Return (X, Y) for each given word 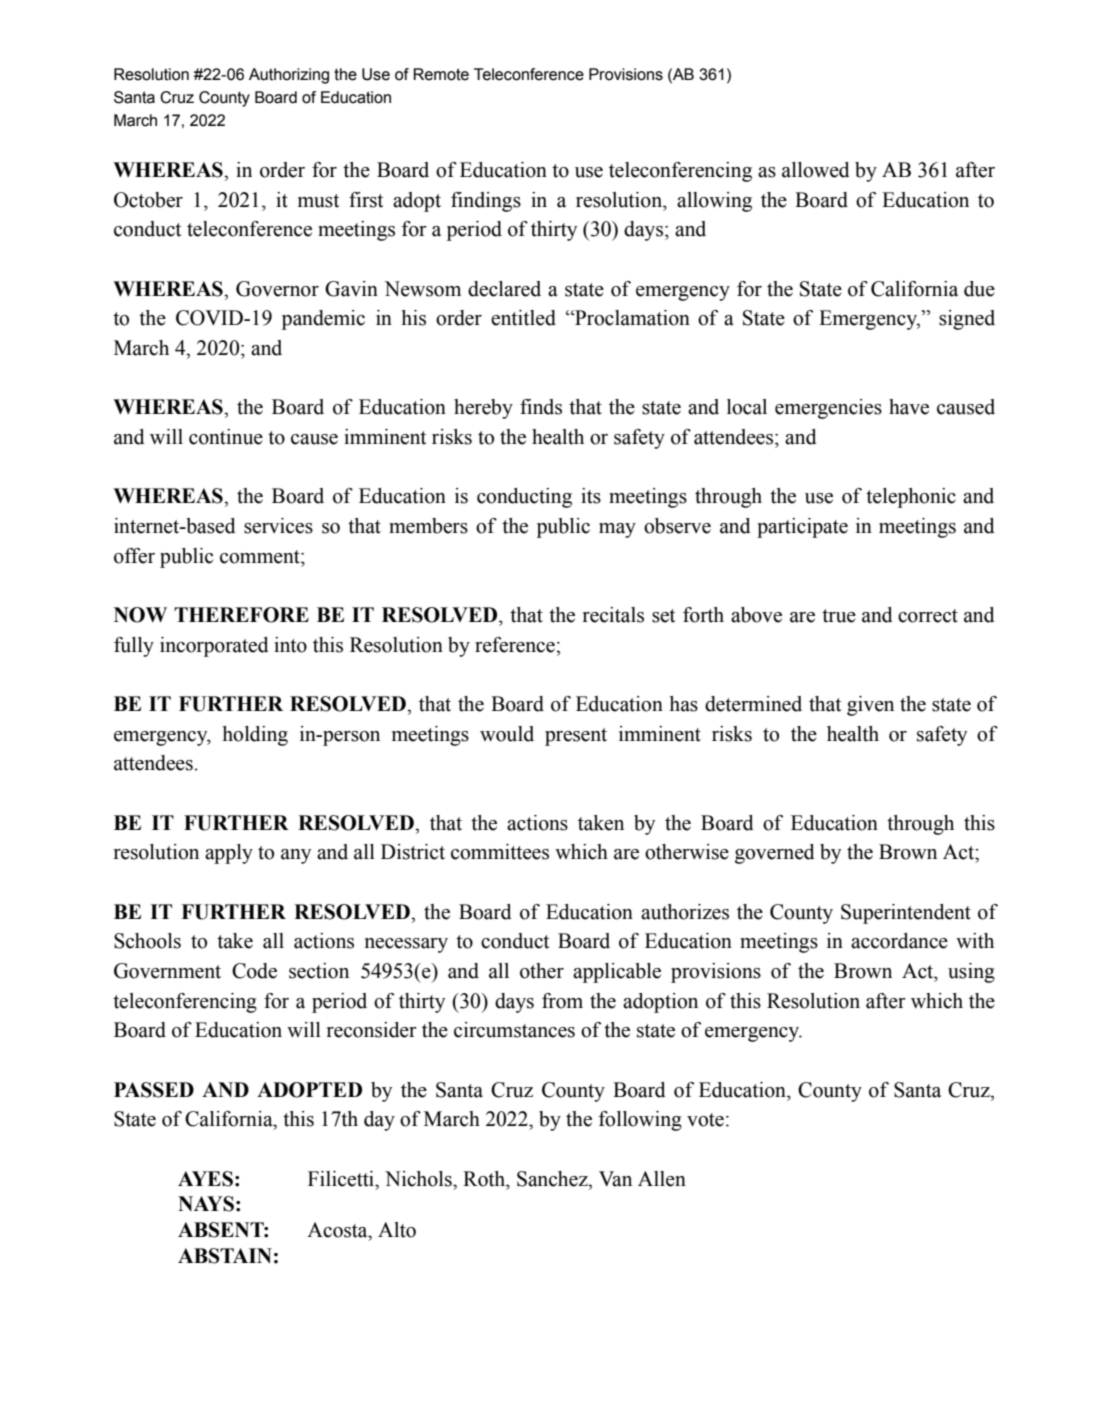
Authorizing (289, 76)
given (870, 706)
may (617, 530)
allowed (816, 170)
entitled (523, 318)
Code (254, 971)
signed (967, 320)
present (576, 737)
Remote (441, 74)
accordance (899, 941)
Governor (277, 289)
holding (255, 736)
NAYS (206, 1204)
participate (802, 528)
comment (261, 557)
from (562, 1001)
